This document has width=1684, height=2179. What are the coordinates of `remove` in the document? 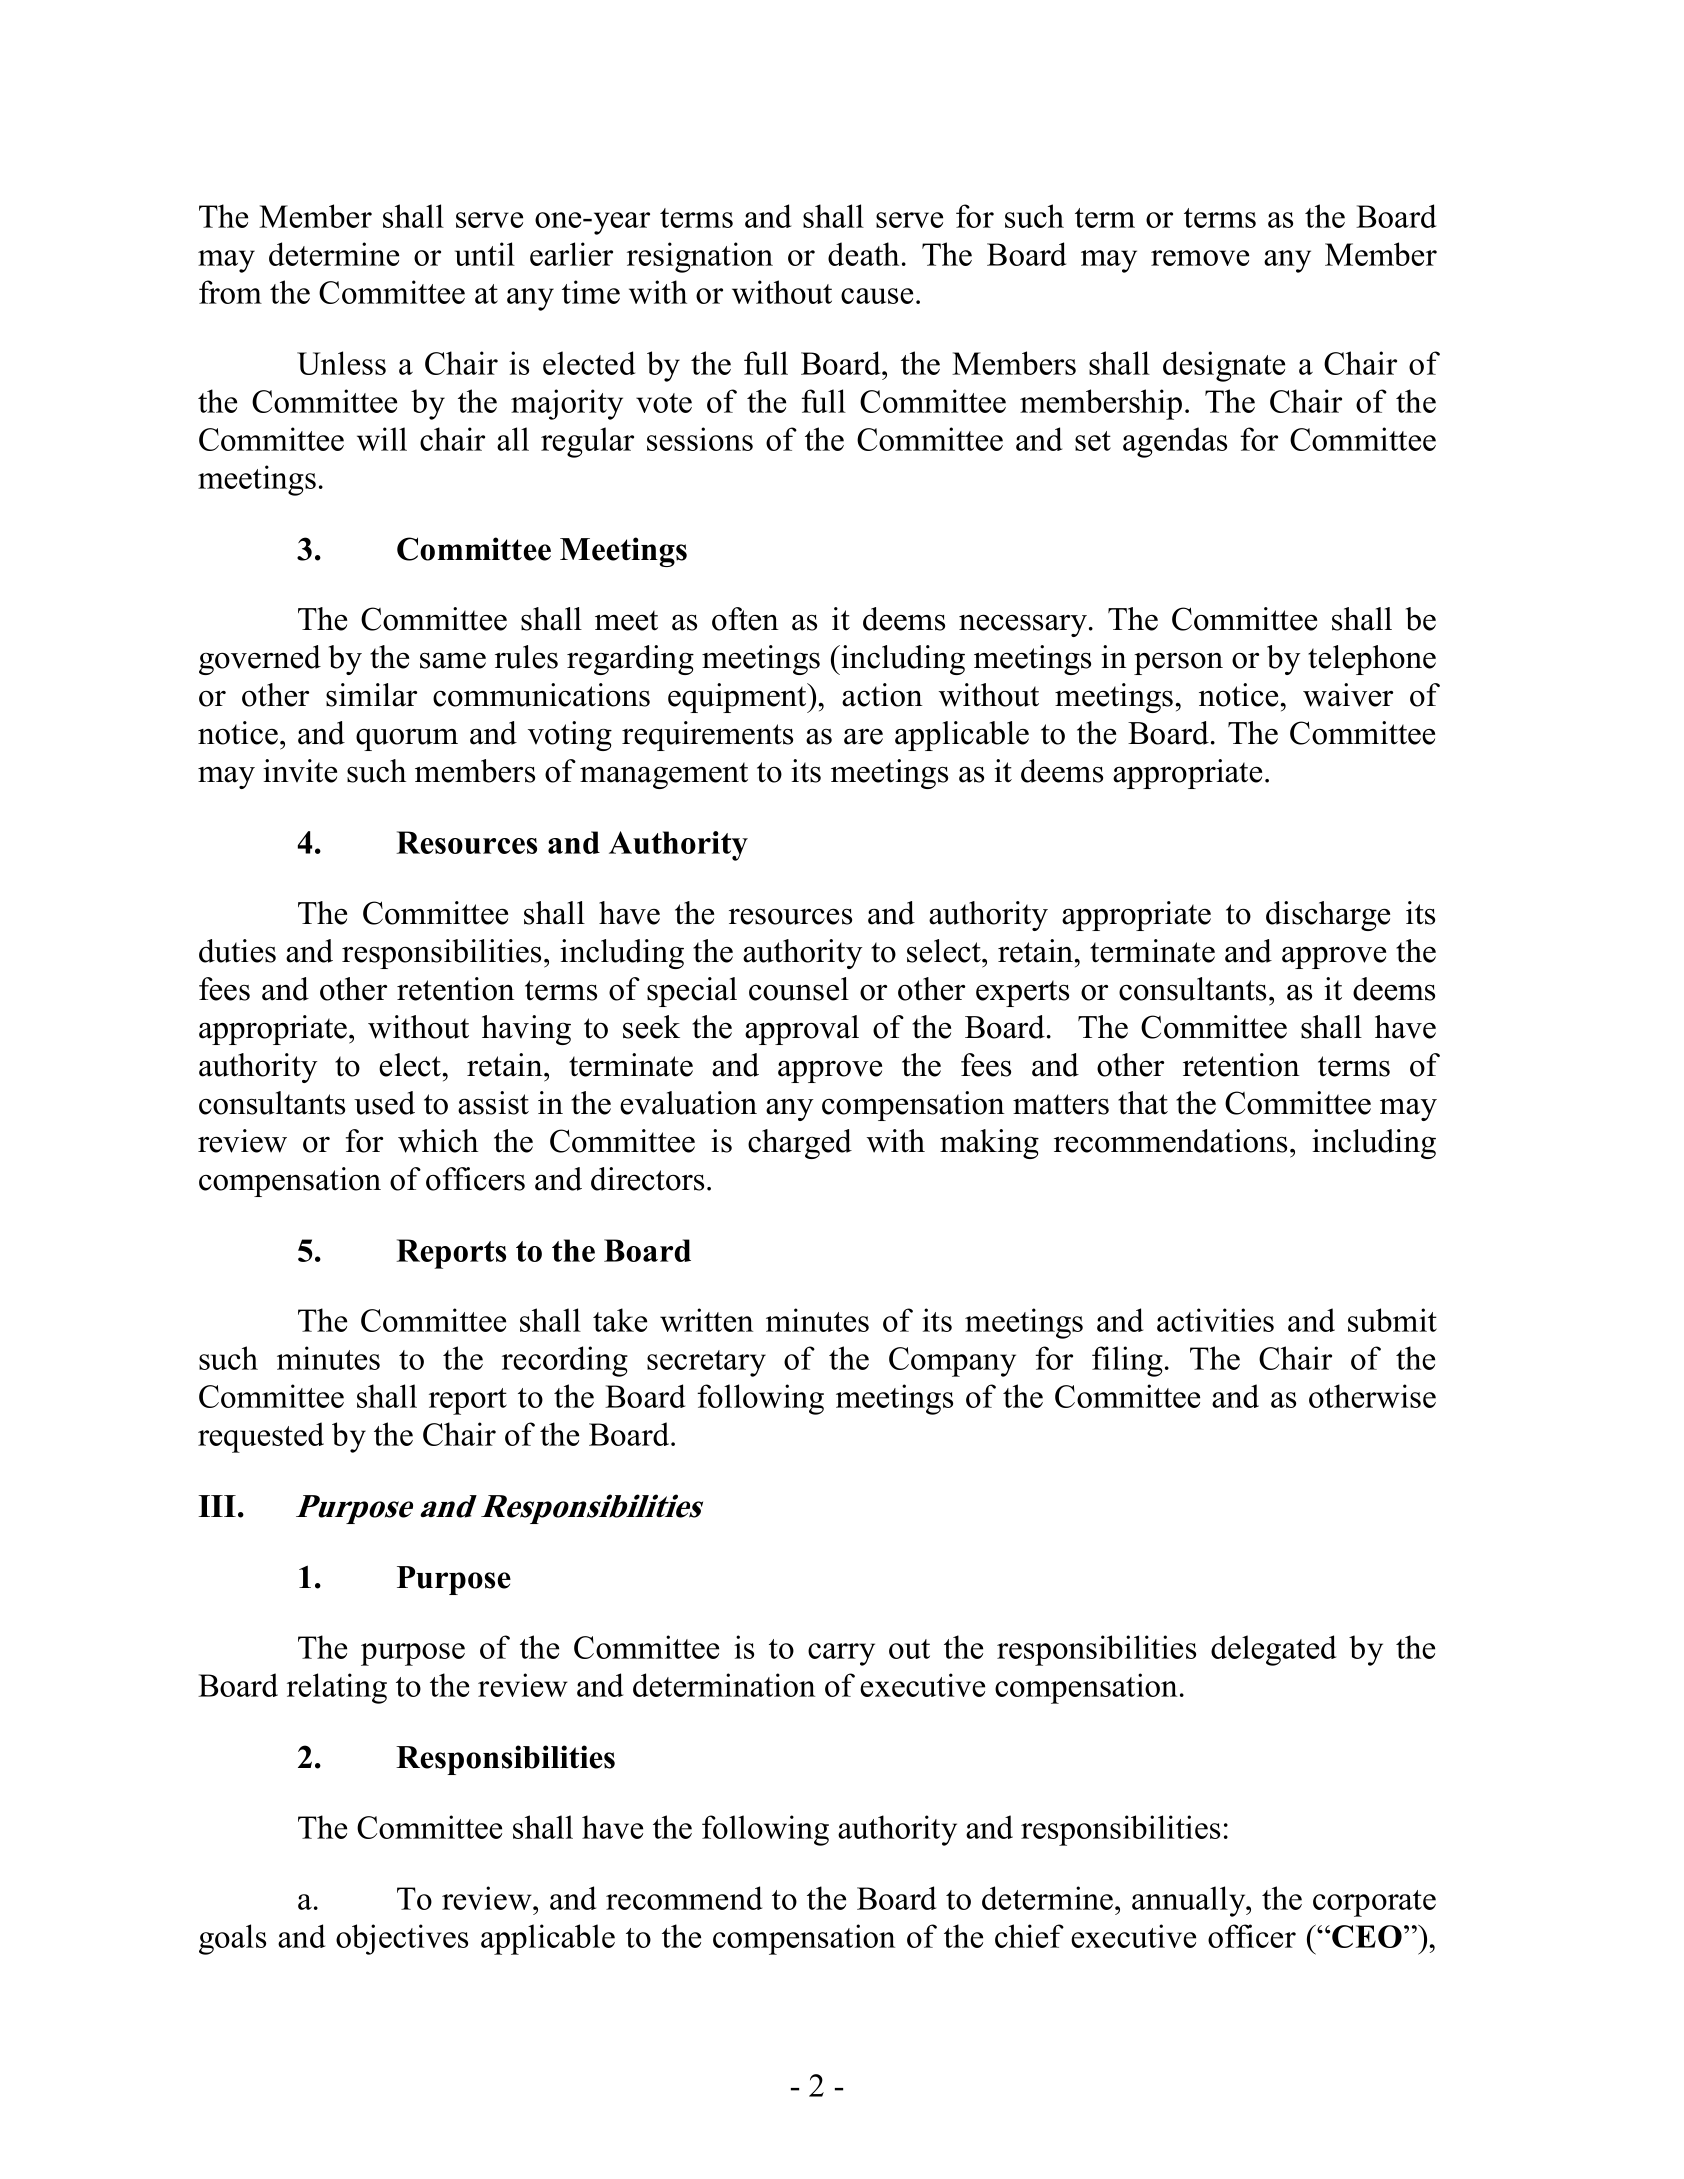 It's located at (1200, 258).
